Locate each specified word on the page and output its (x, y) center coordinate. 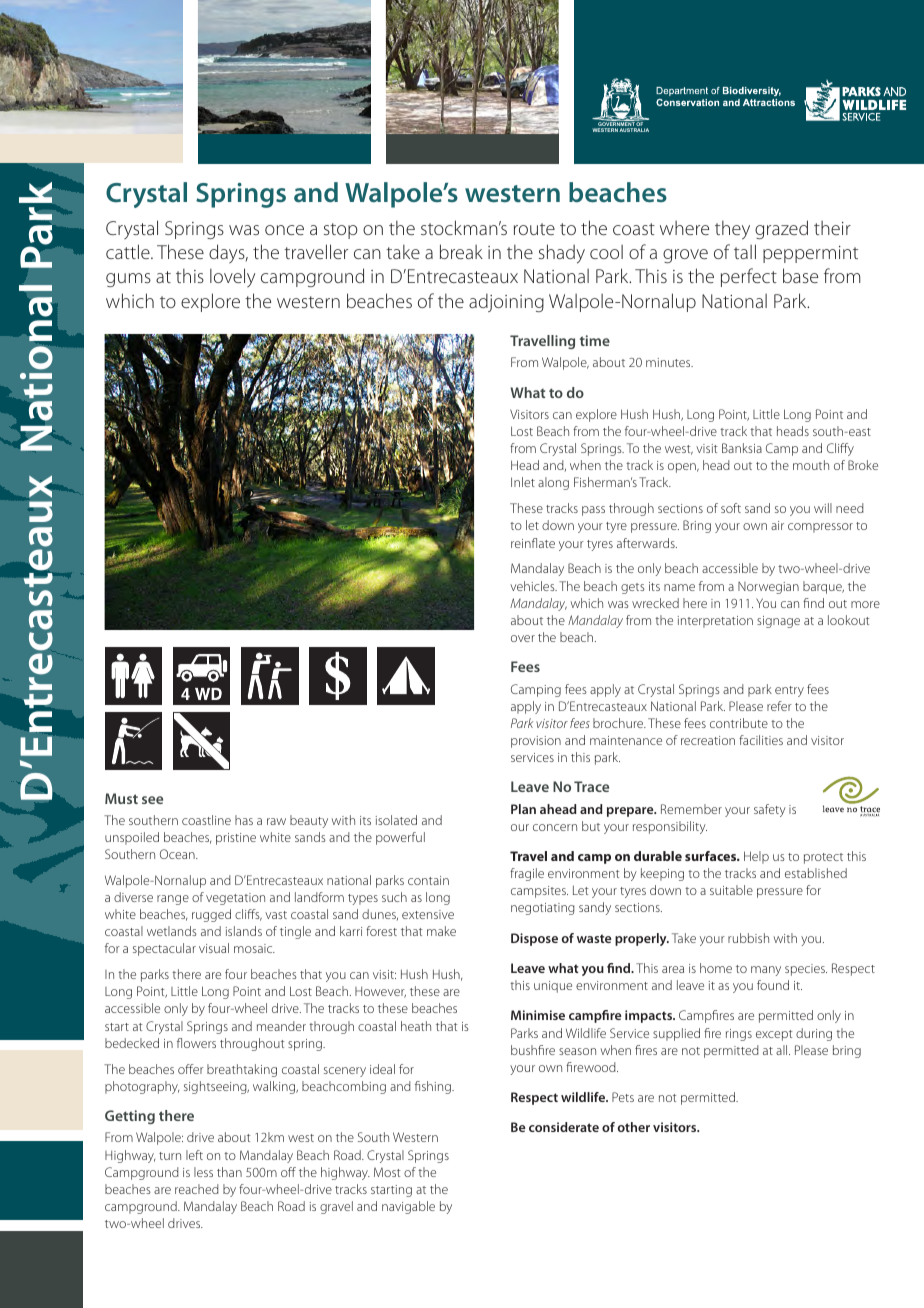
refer (779, 706)
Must (121, 798)
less (203, 1172)
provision (536, 742)
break (461, 251)
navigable (408, 1207)
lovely (232, 277)
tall (745, 251)
